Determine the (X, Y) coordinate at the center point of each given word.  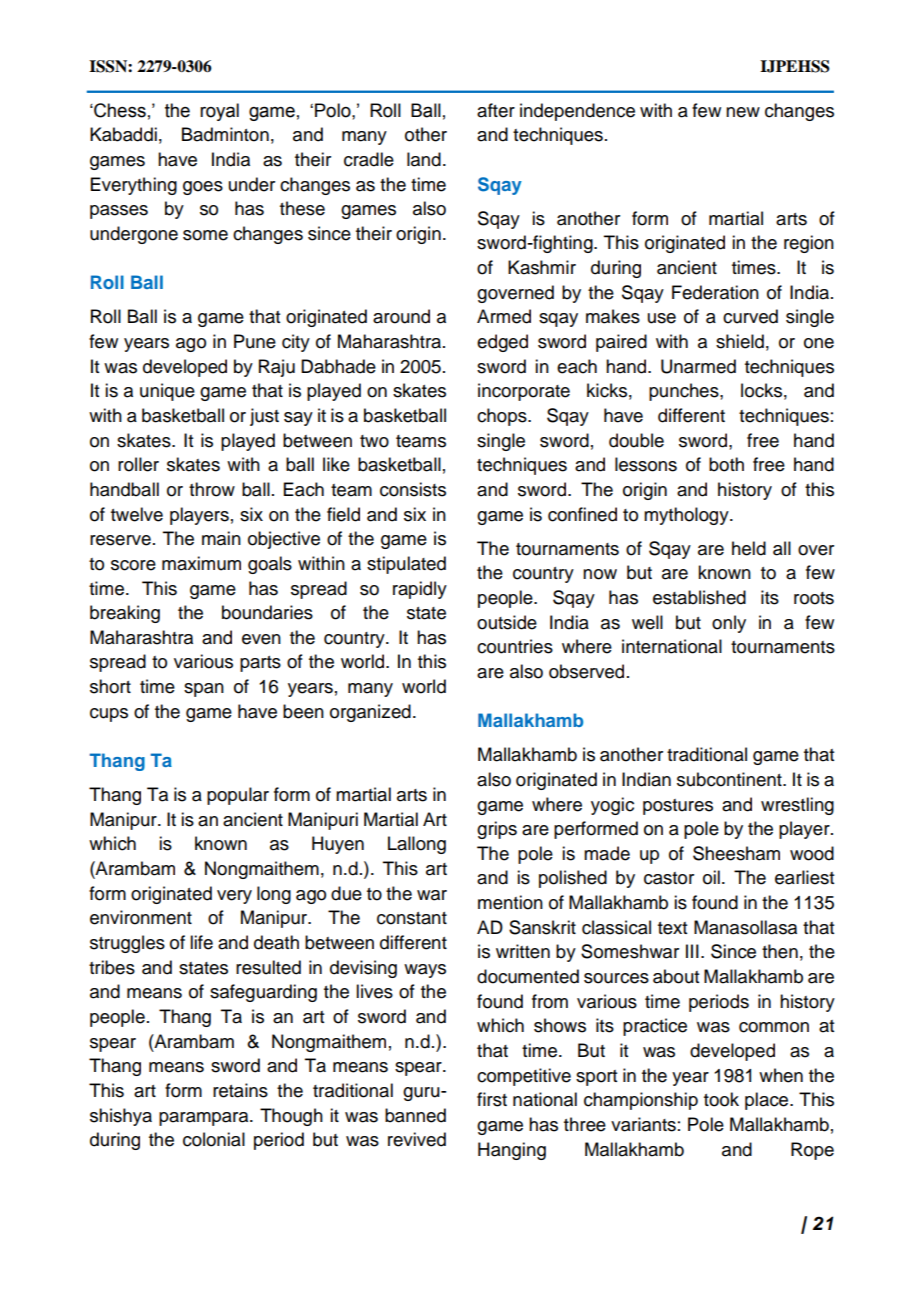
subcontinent (730, 779)
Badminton (225, 134)
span (204, 690)
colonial (214, 1139)
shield (740, 341)
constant (412, 918)
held (749, 548)
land (424, 159)
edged (502, 343)
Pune (255, 341)
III (692, 951)
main (221, 538)
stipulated (406, 565)
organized (370, 713)
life (201, 942)
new (743, 112)
